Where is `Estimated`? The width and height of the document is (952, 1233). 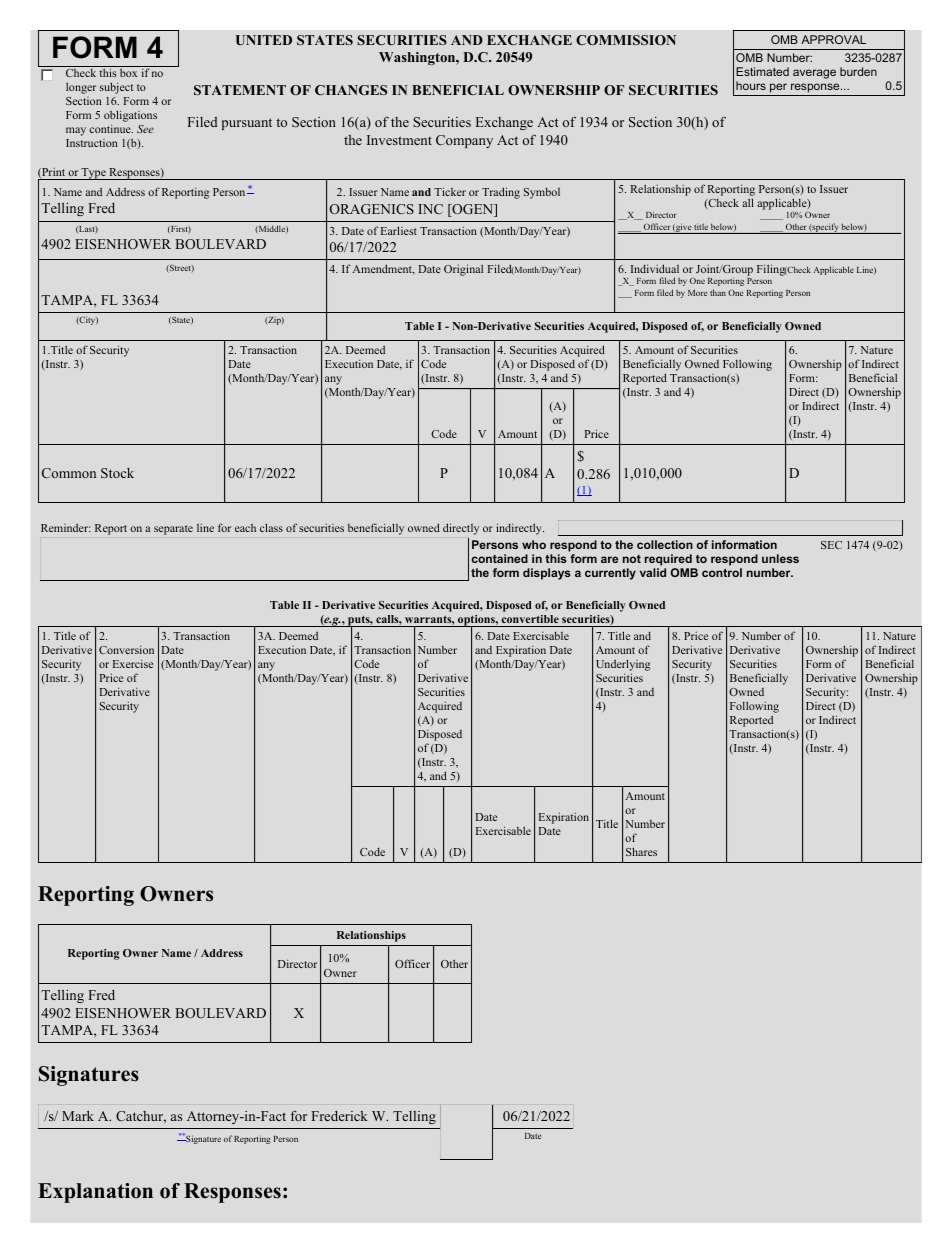 Estimated is located at coordinates (762, 71).
